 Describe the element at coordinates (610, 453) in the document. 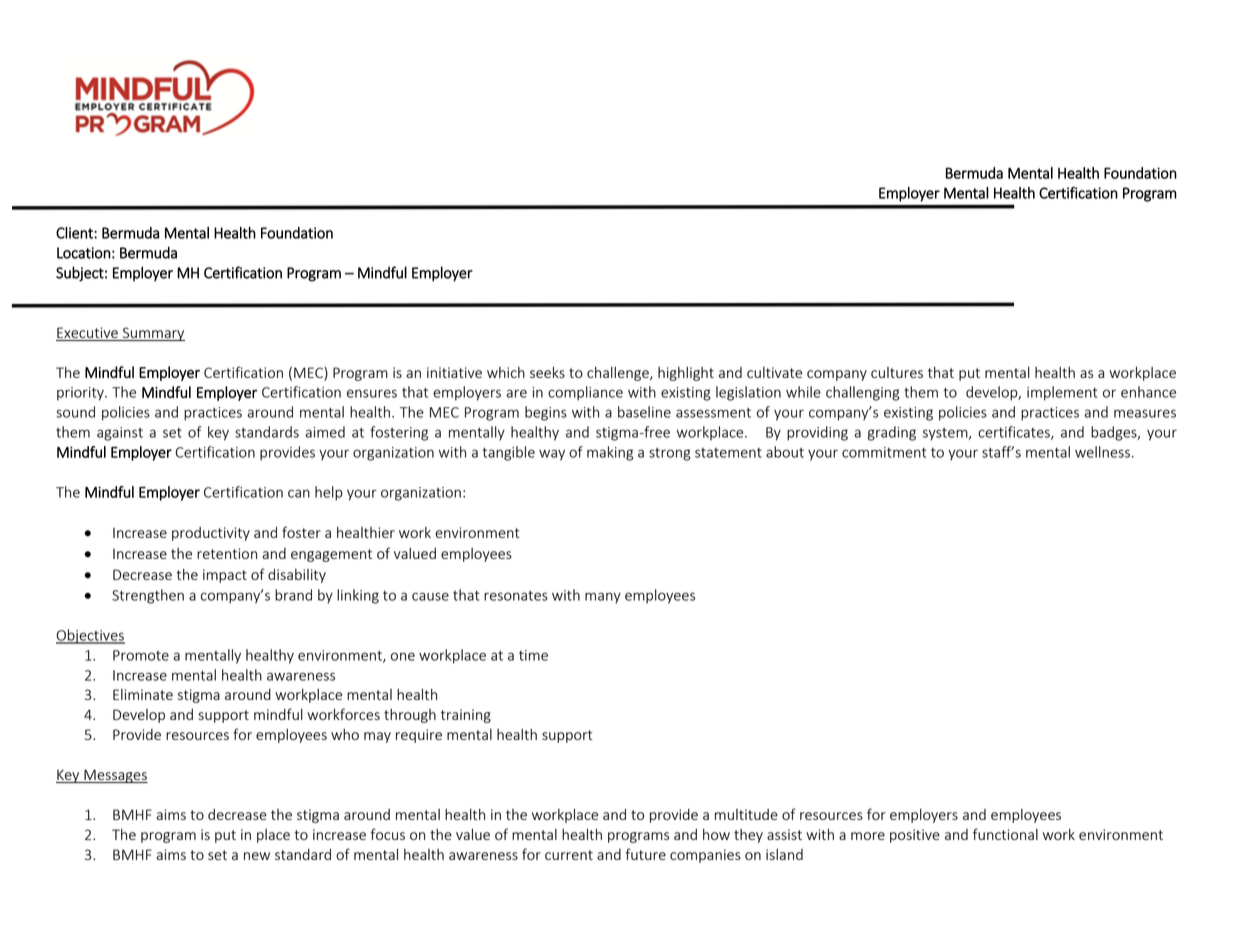

I see `making` at that location.
